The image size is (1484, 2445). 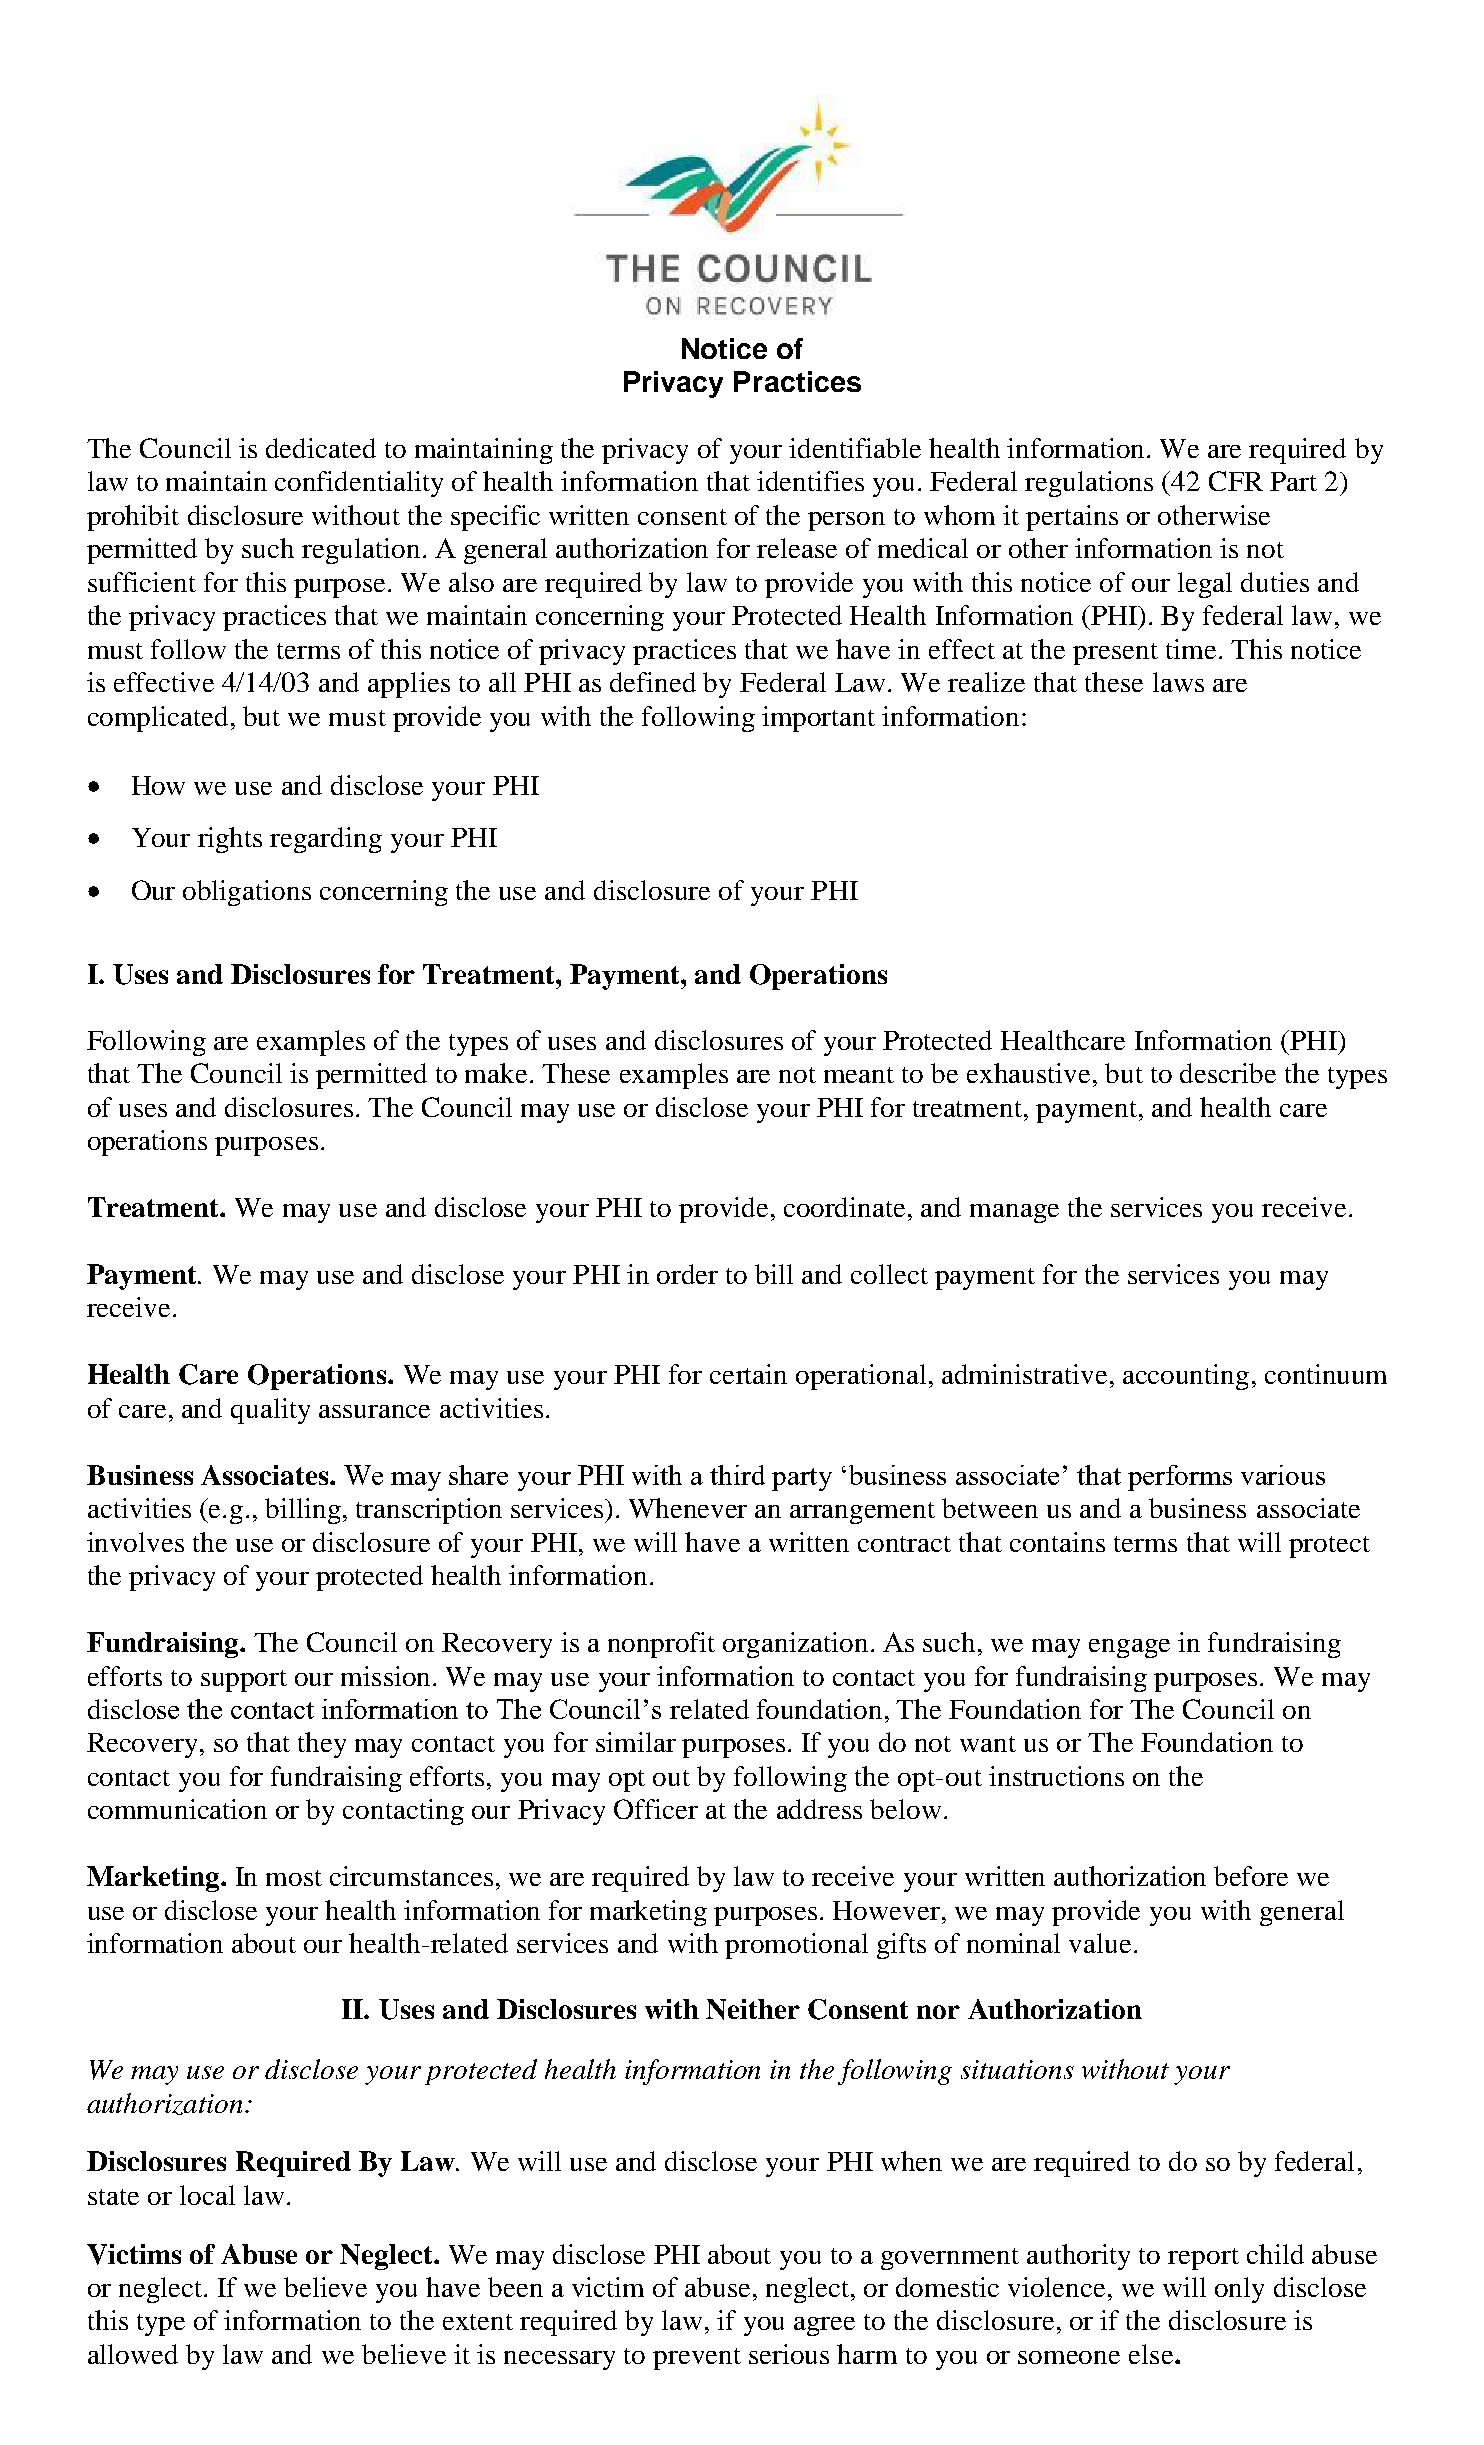 What do you see at coordinates (1251, 1876) in the page?
I see `before` at bounding box center [1251, 1876].
